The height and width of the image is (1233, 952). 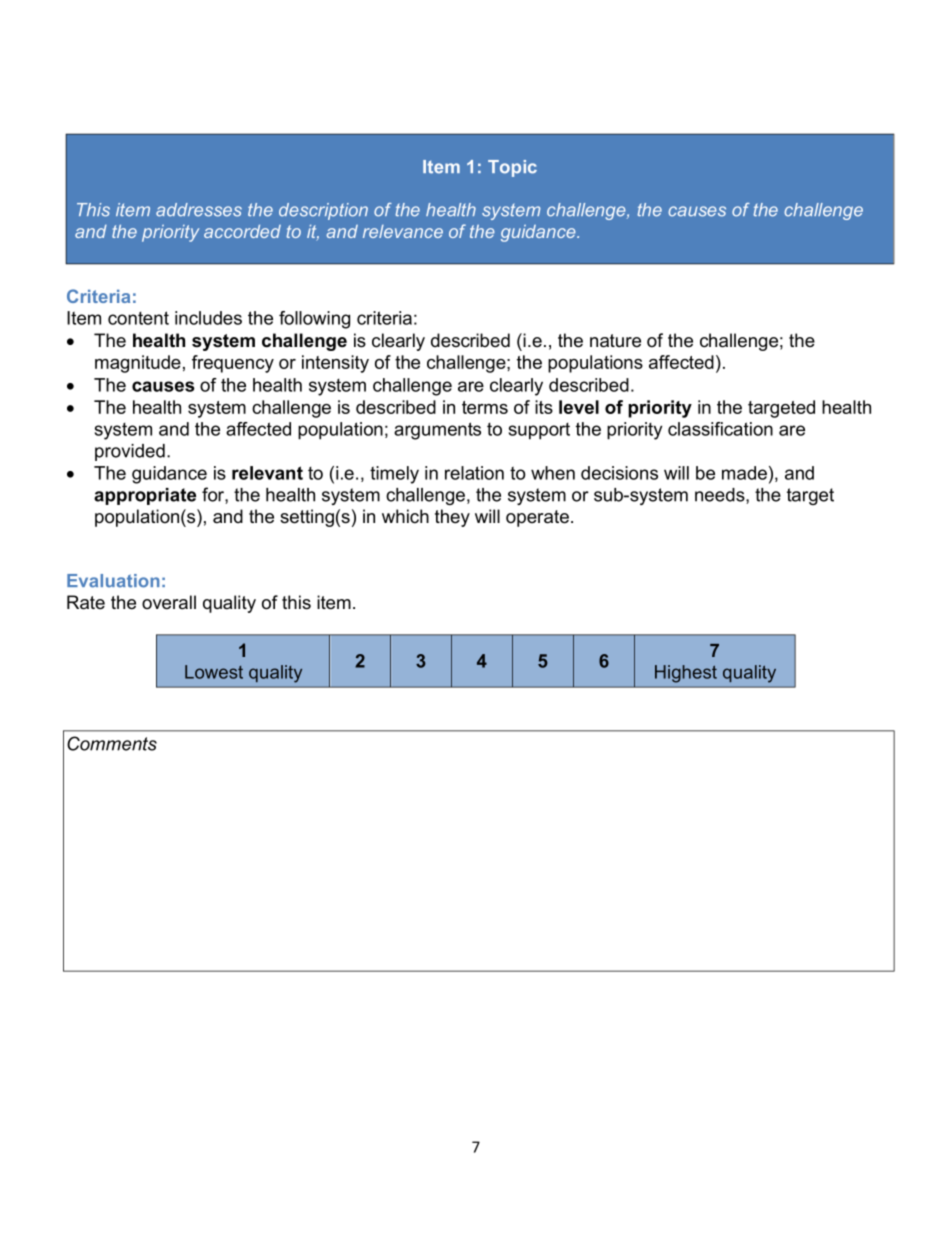 I want to click on relevance, so click(x=403, y=231).
